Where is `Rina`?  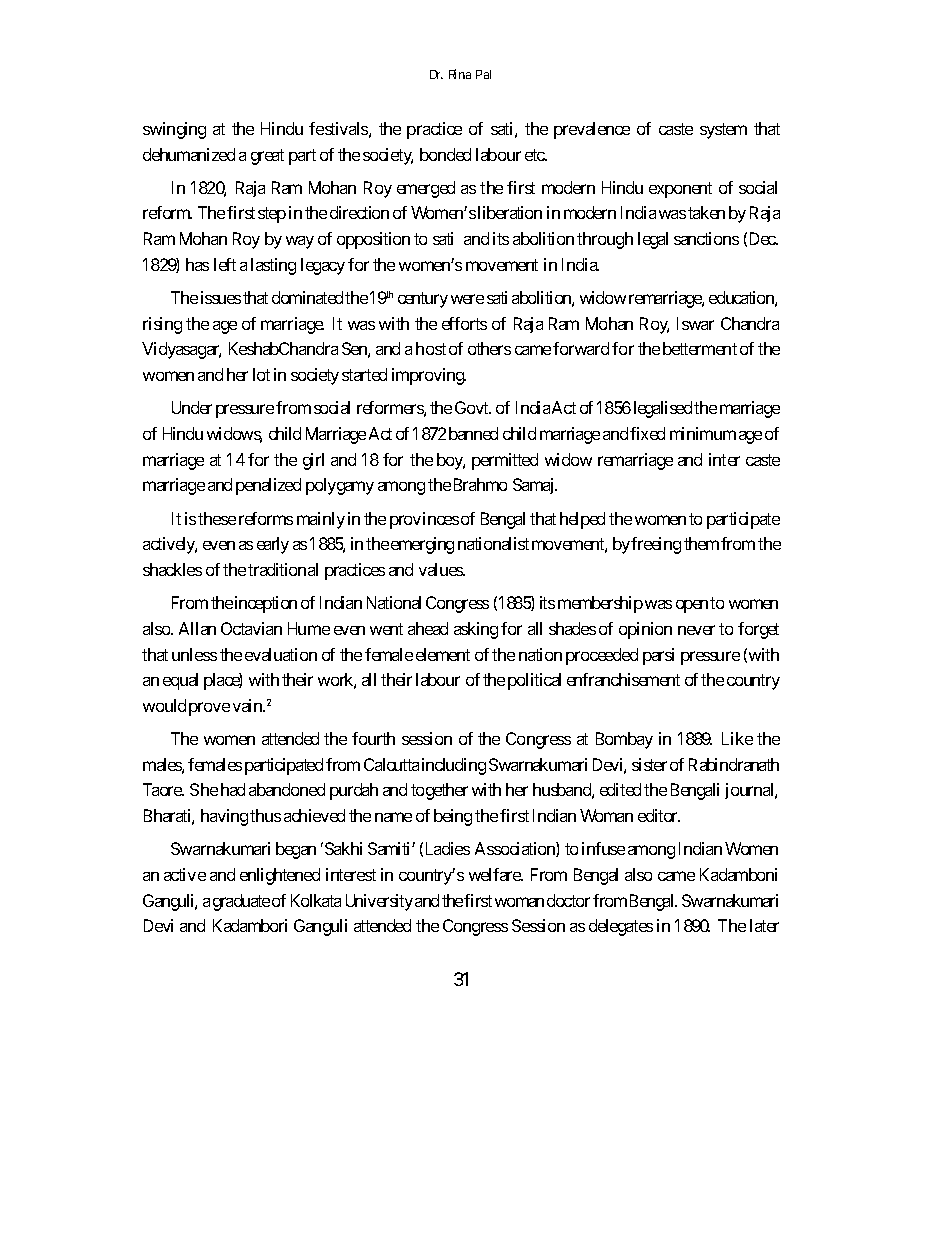 Rina is located at coordinates (460, 74).
